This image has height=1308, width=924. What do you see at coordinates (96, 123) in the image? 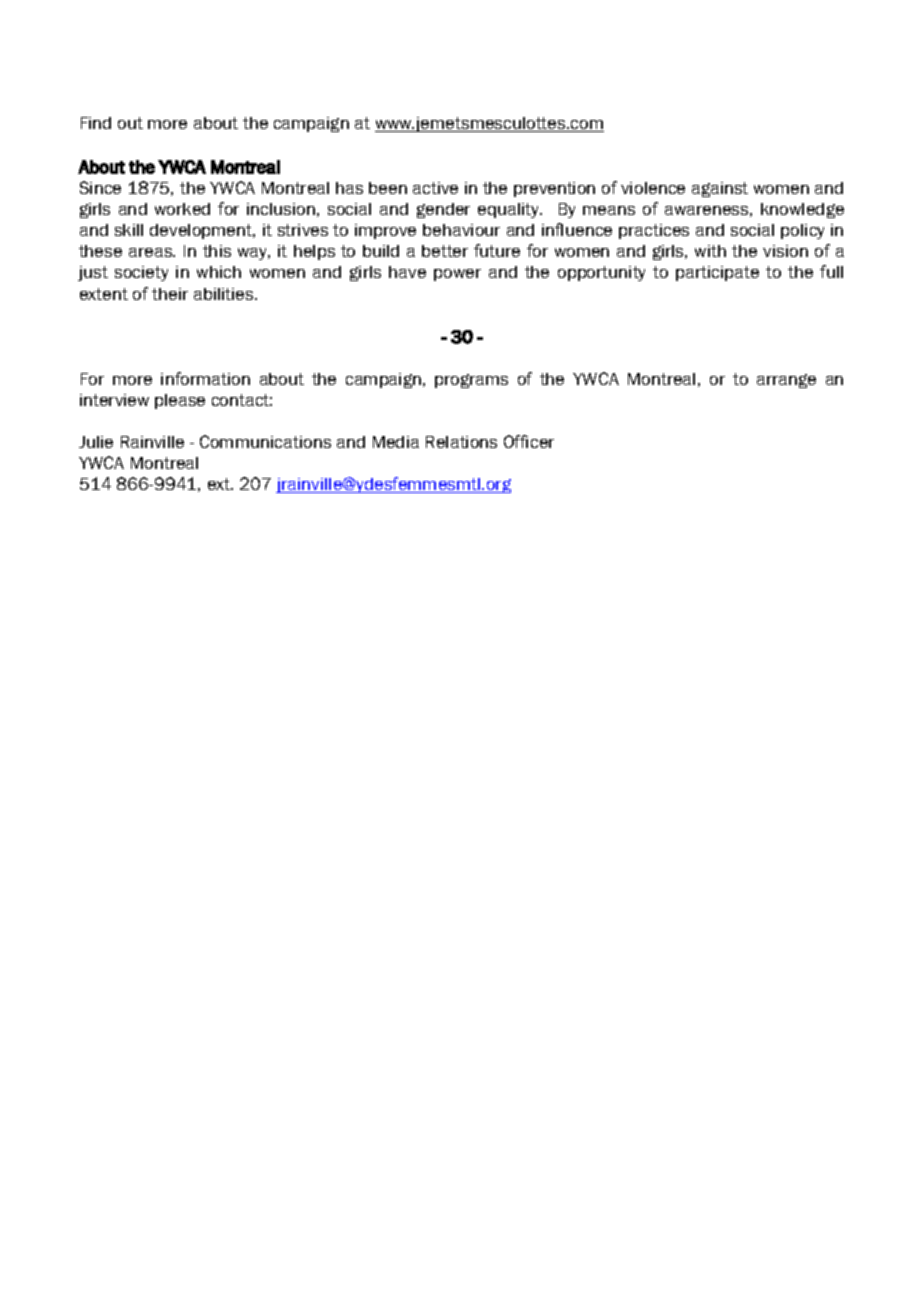
I see `Find` at bounding box center [96, 123].
